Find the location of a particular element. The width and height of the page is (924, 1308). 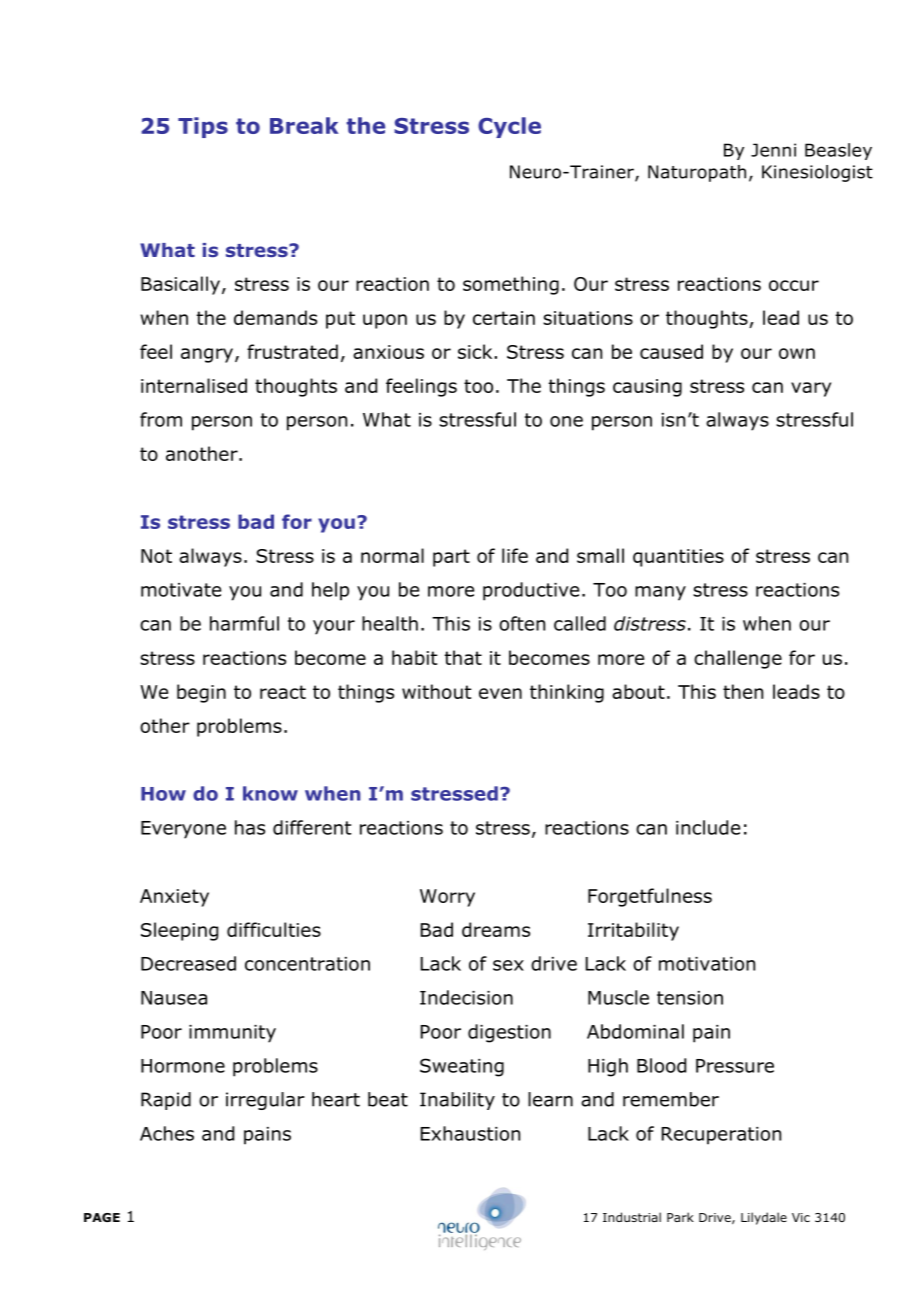

Tips is located at coordinates (203, 127).
